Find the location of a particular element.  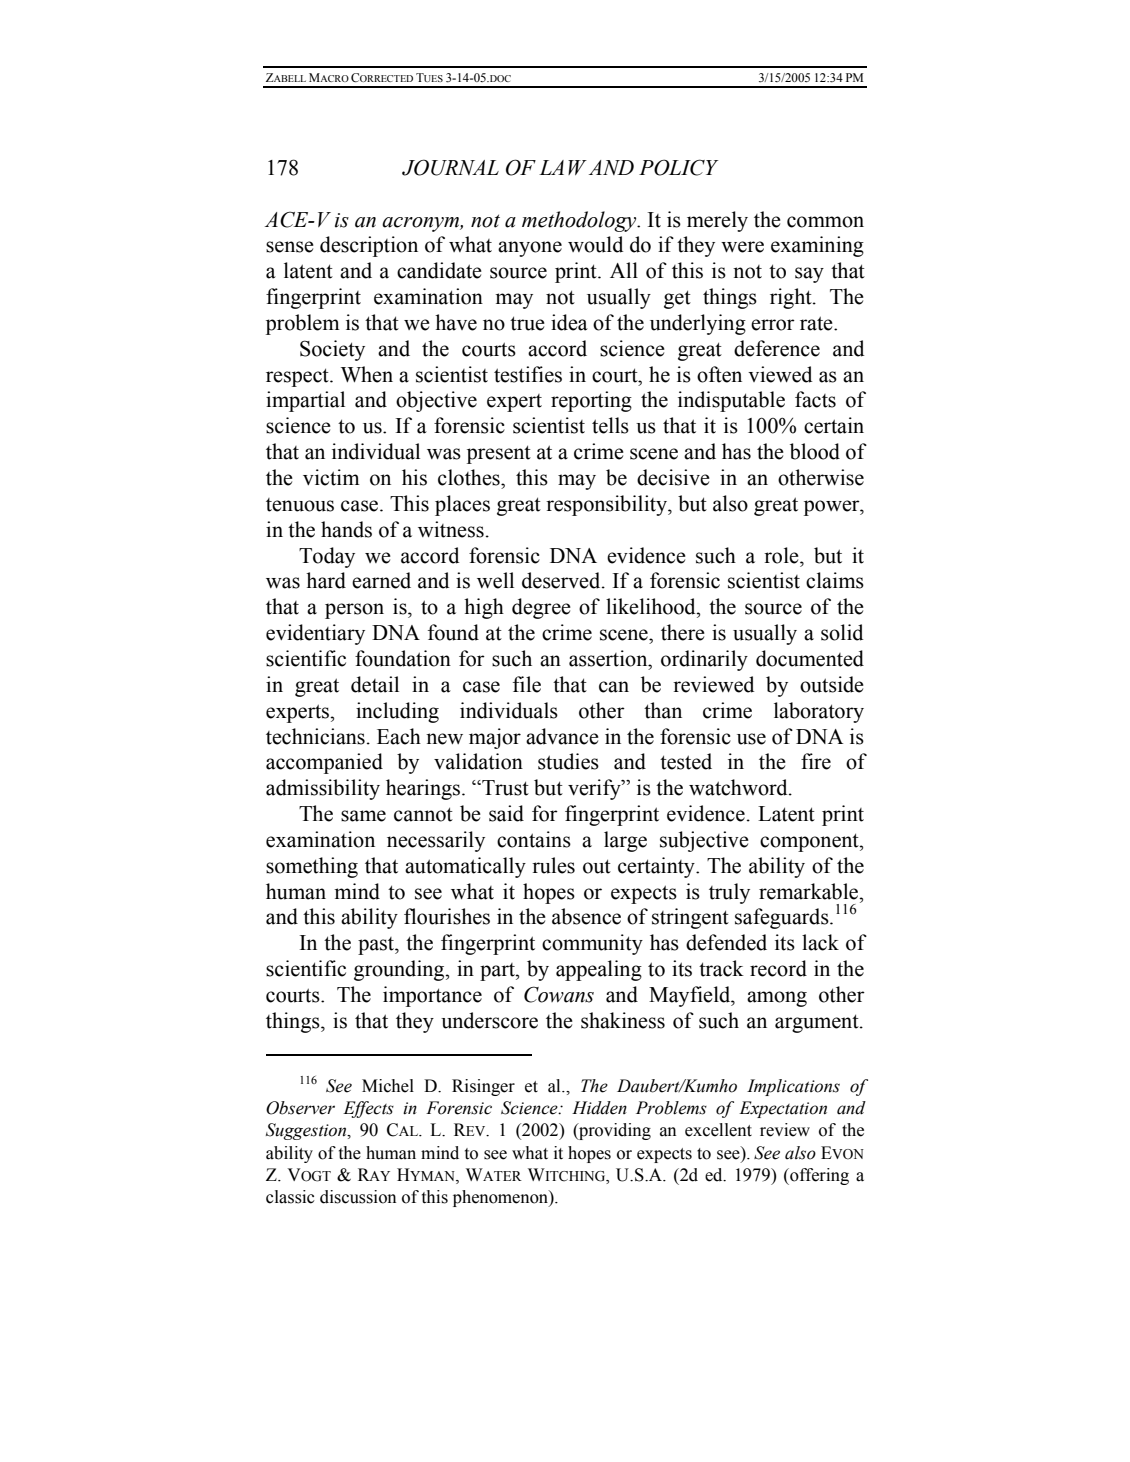

methodology is located at coordinates (580, 221).
